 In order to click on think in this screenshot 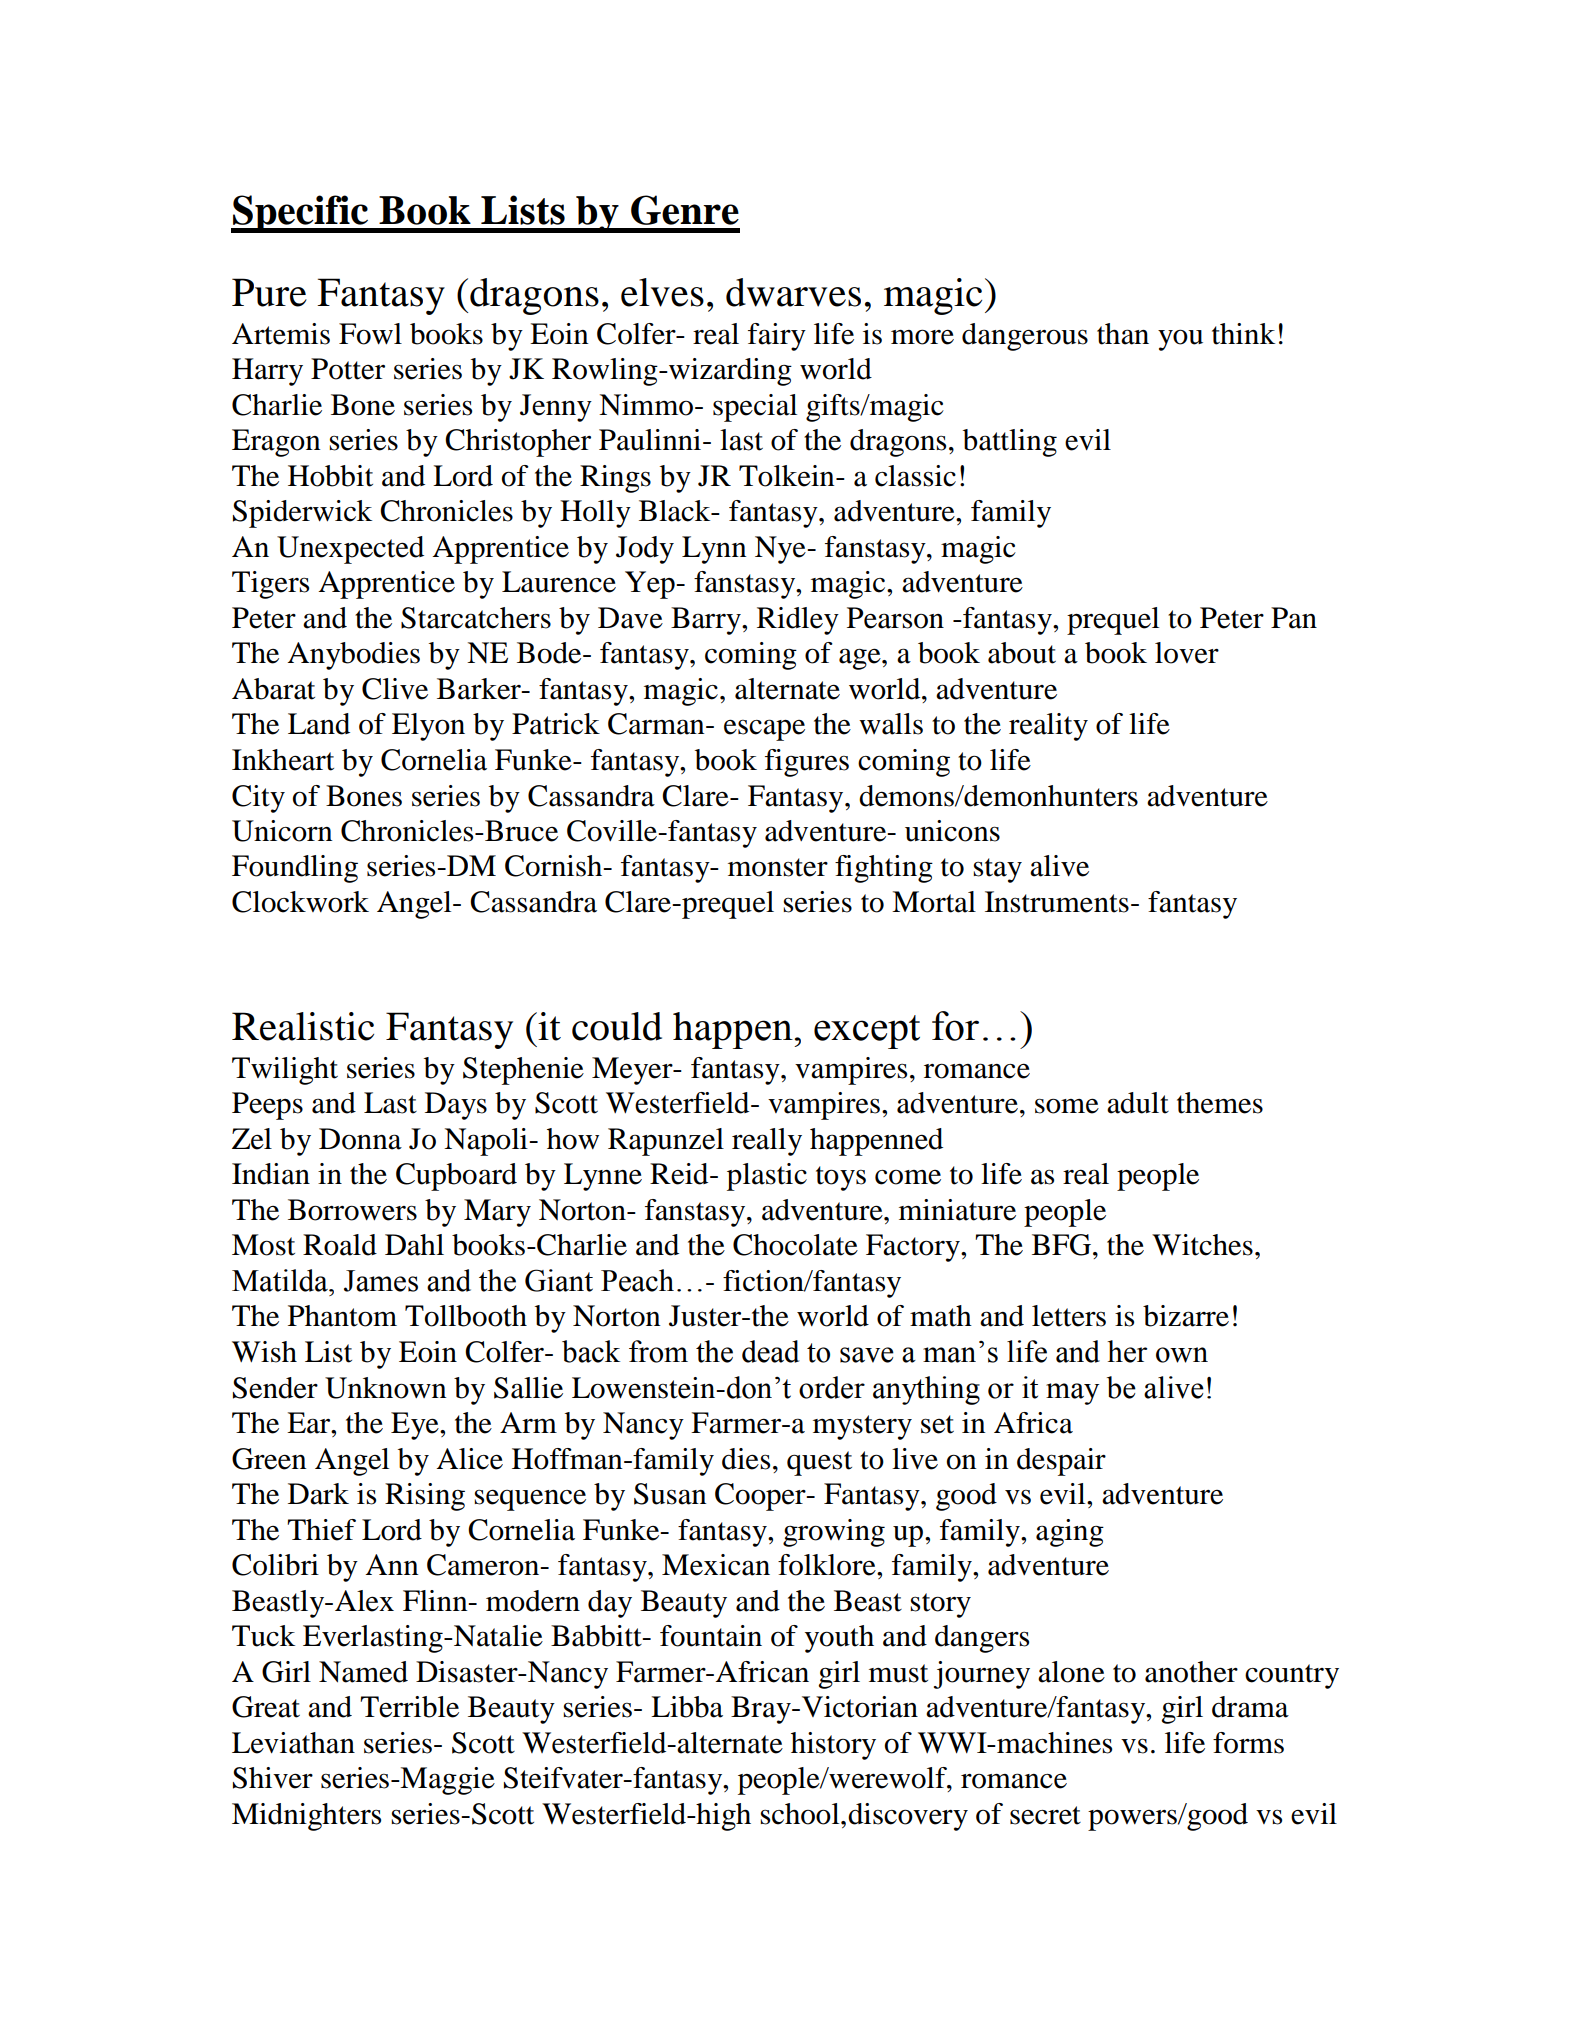, I will do `click(1243, 334)`.
